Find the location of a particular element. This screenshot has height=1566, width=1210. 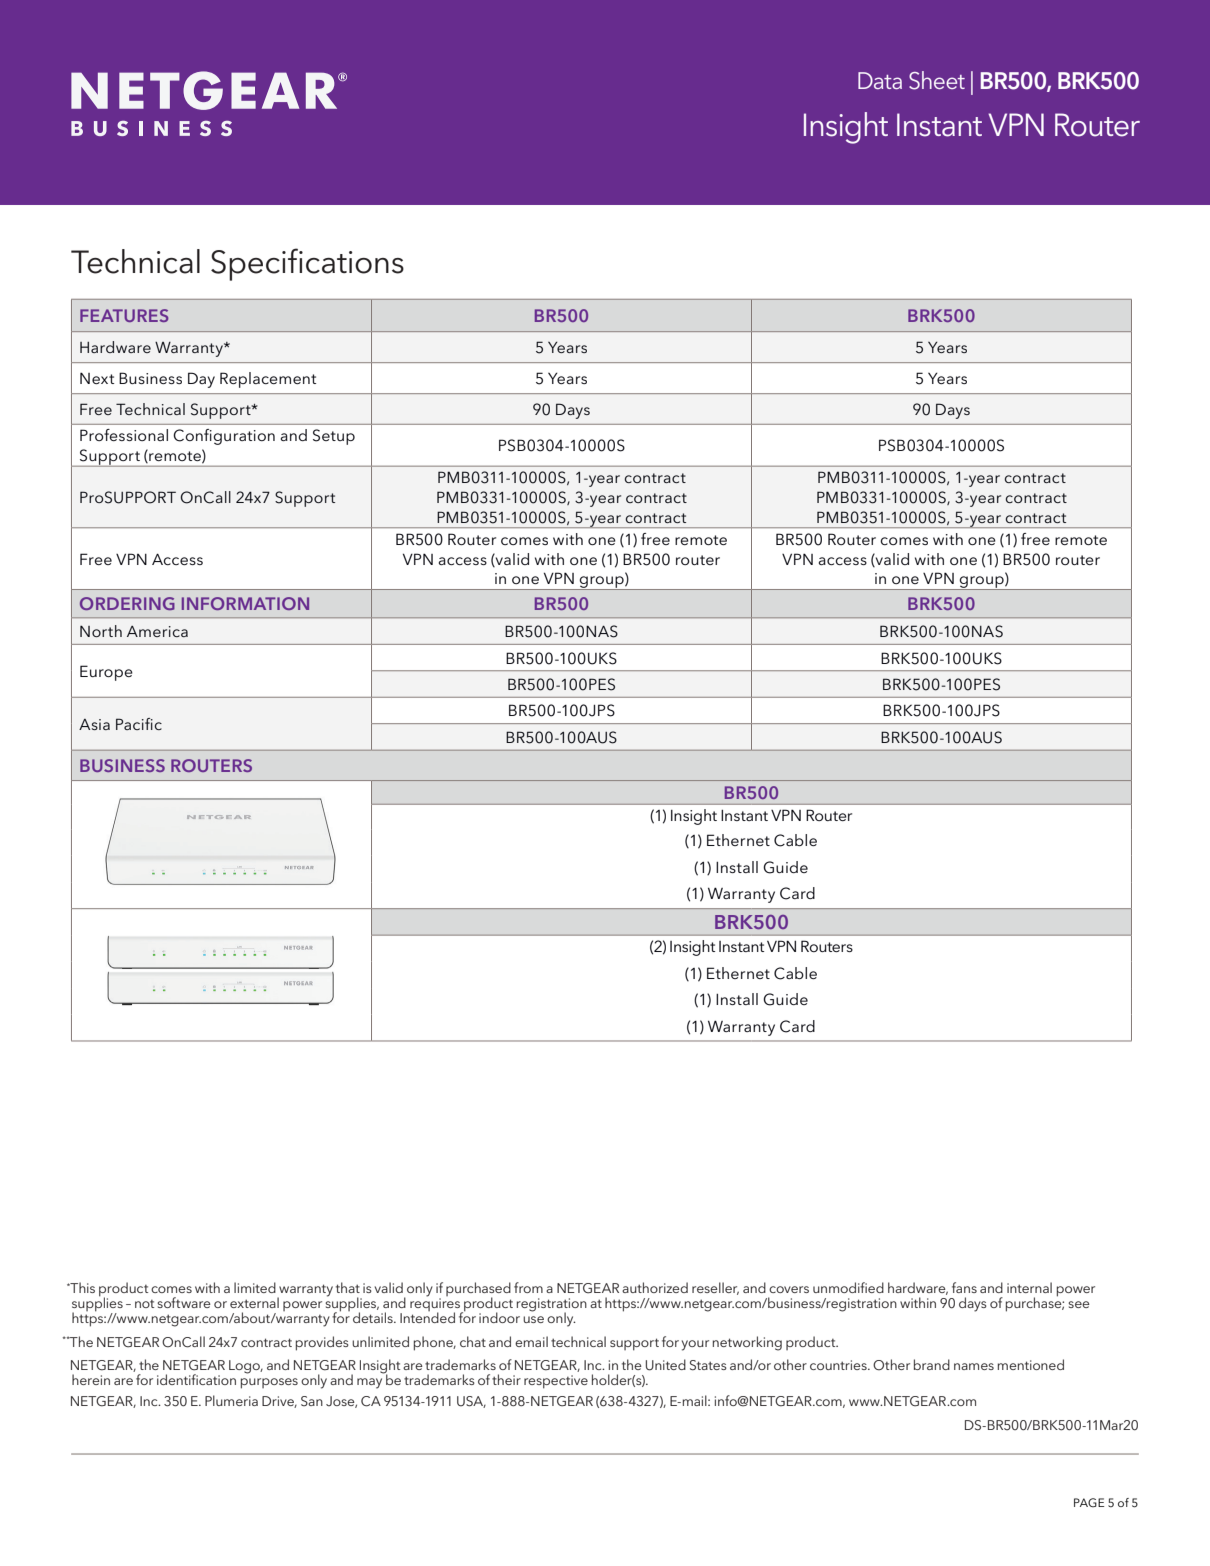

identification is located at coordinates (196, 1379).
